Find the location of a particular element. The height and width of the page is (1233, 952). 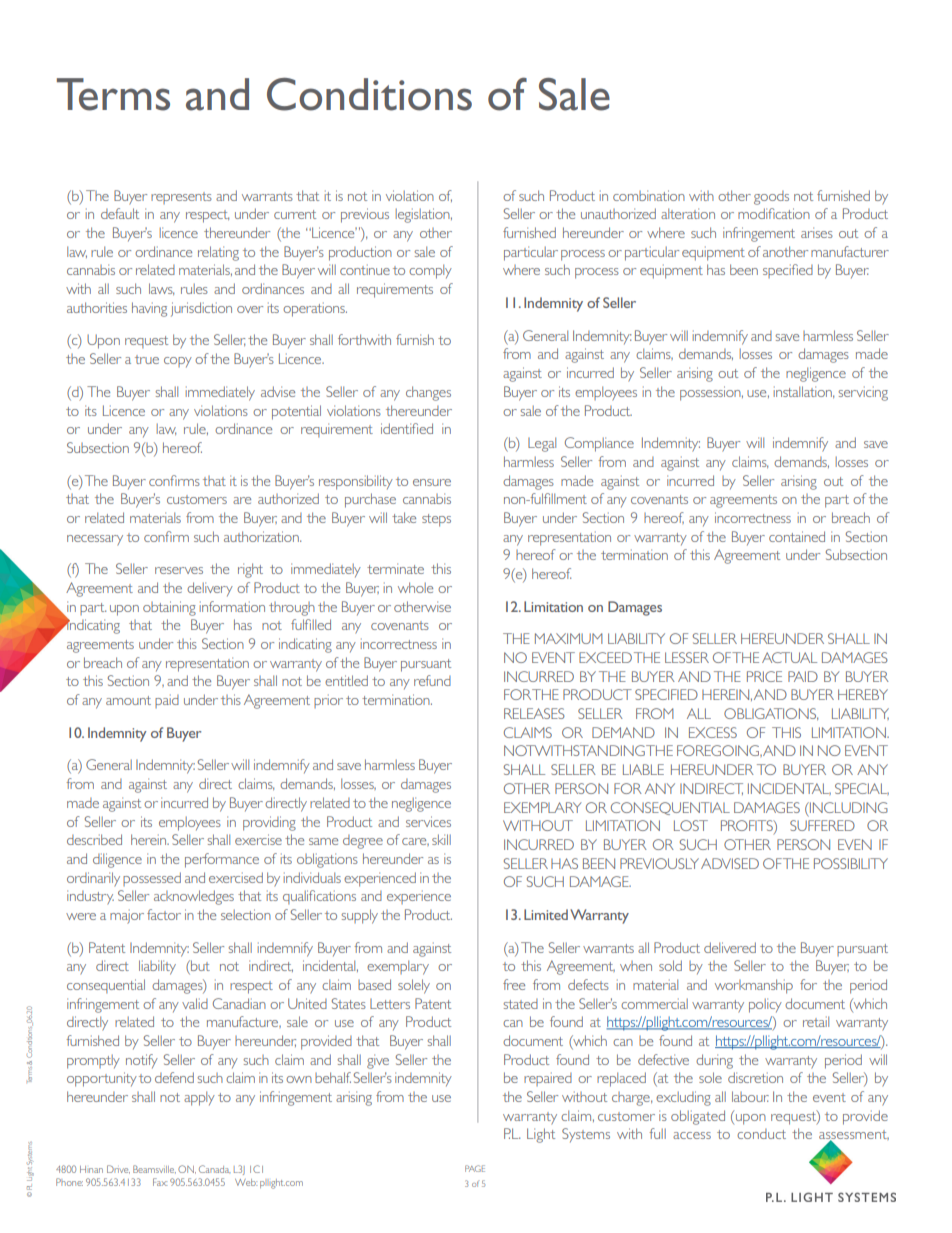

contained is located at coordinates (797, 536).
